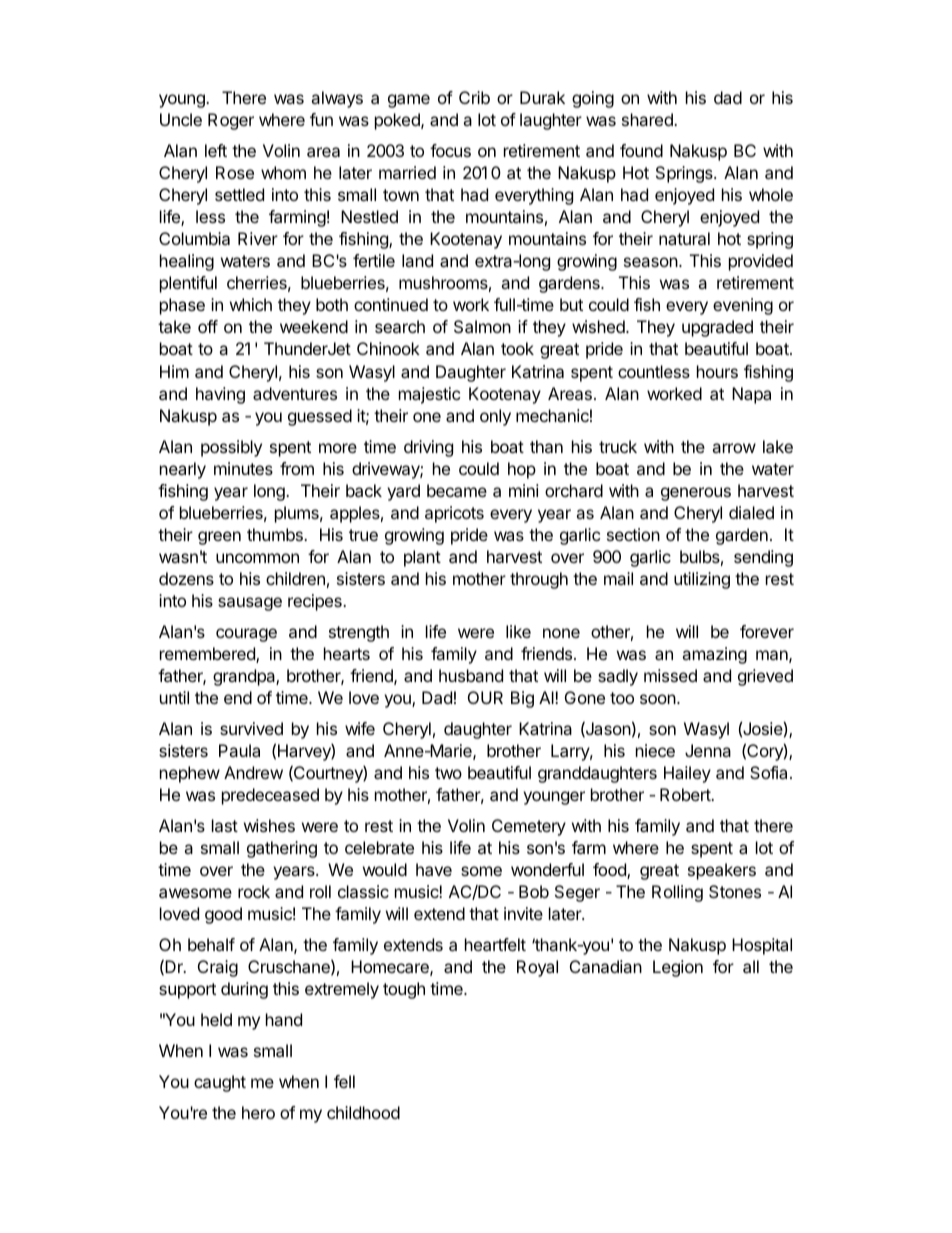 This image has width=952, height=1233. What do you see at coordinates (708, 750) in the image?
I see `Jenna` at bounding box center [708, 750].
